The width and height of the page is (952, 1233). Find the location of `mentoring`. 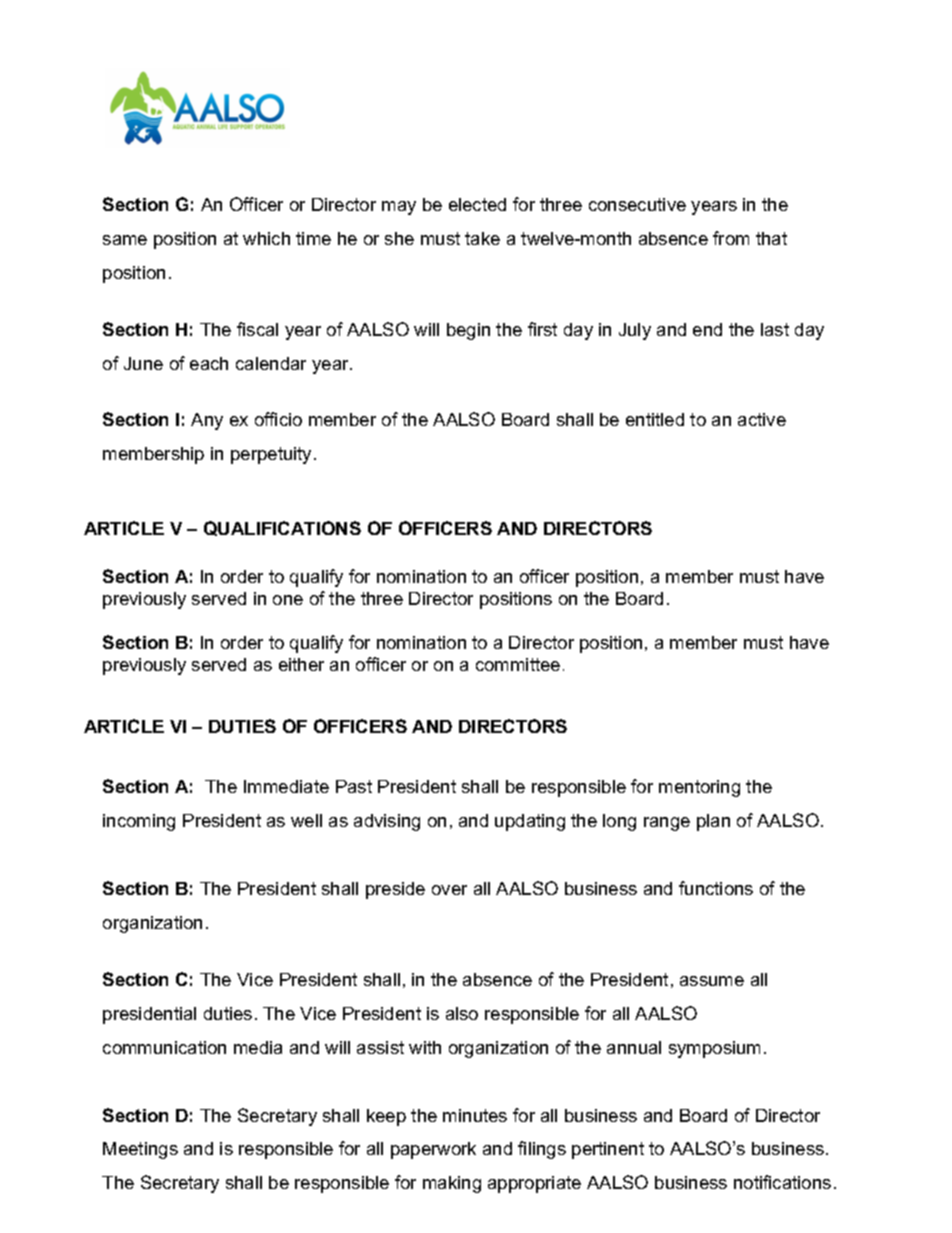

mentoring is located at coordinates (699, 788).
